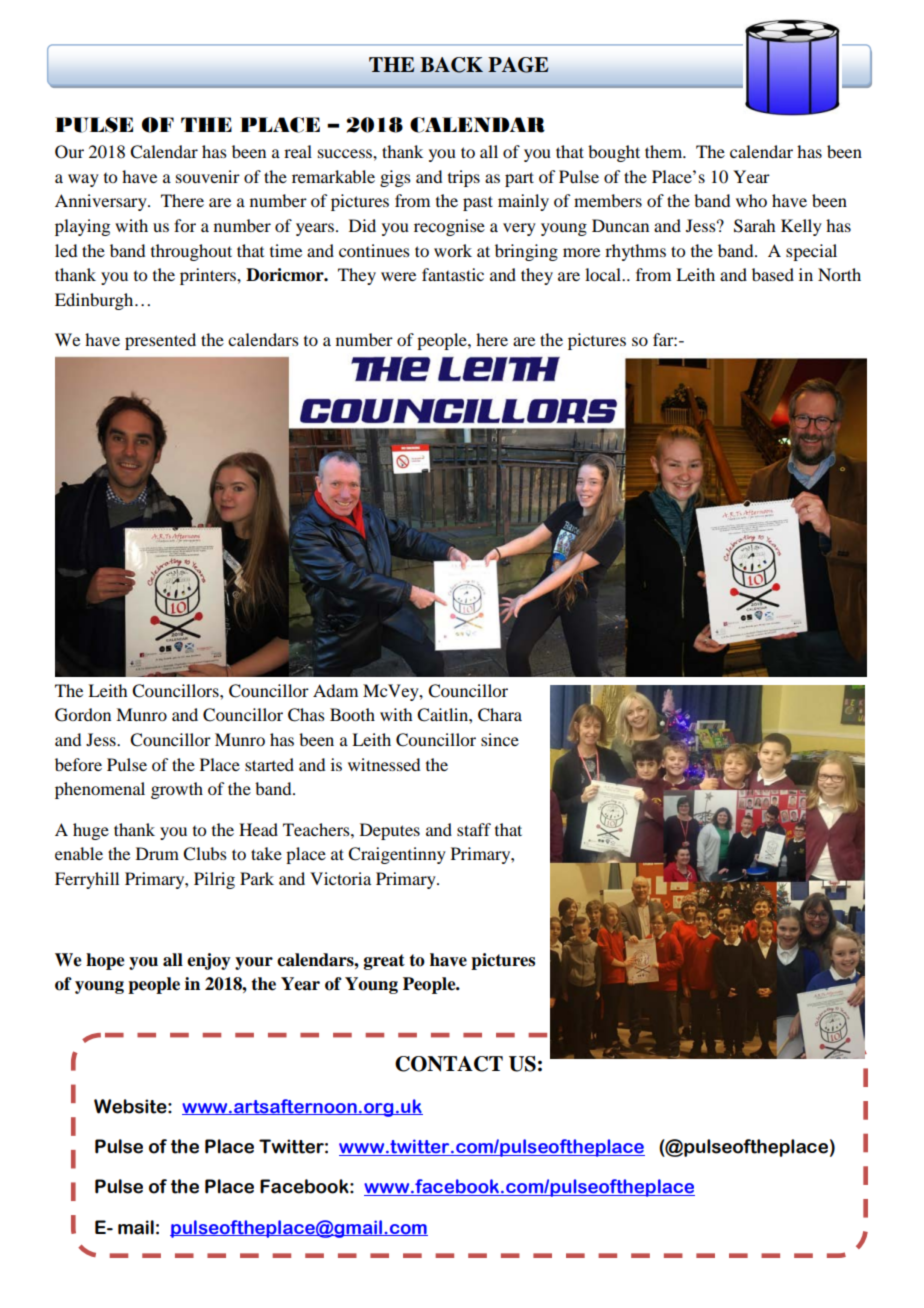  Describe the element at coordinates (208, 176) in the document. I see `souvenir` at that location.
